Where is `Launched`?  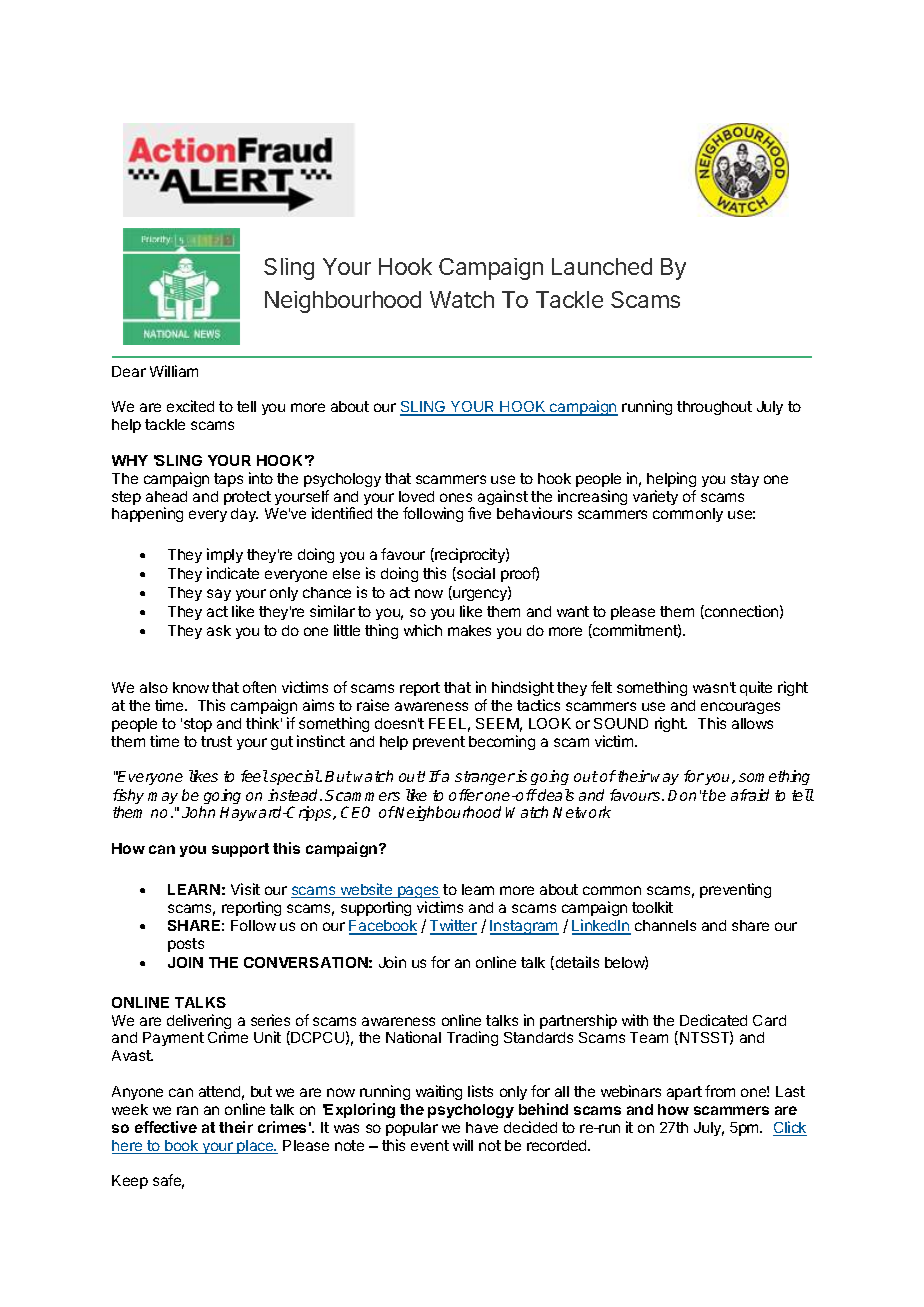 Launched is located at coordinates (602, 266).
